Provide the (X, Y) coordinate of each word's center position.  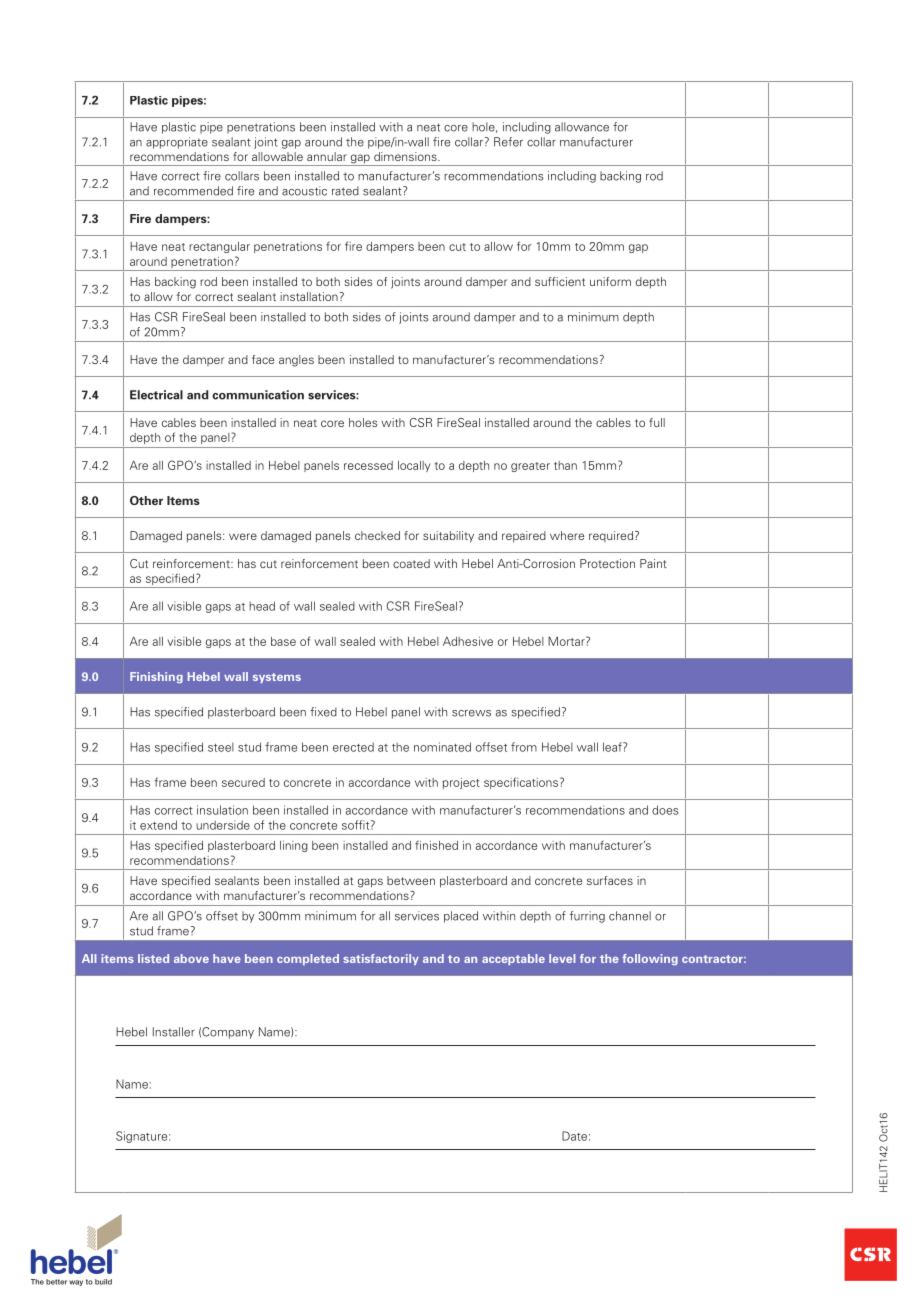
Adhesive (468, 641)
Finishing (156, 678)
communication (258, 395)
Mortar (567, 641)
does (665, 810)
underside (223, 825)
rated (345, 191)
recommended (193, 191)
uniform (610, 281)
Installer (174, 1032)
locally (414, 466)
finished (436, 845)
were (243, 536)
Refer (508, 142)
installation (309, 296)
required (612, 536)
